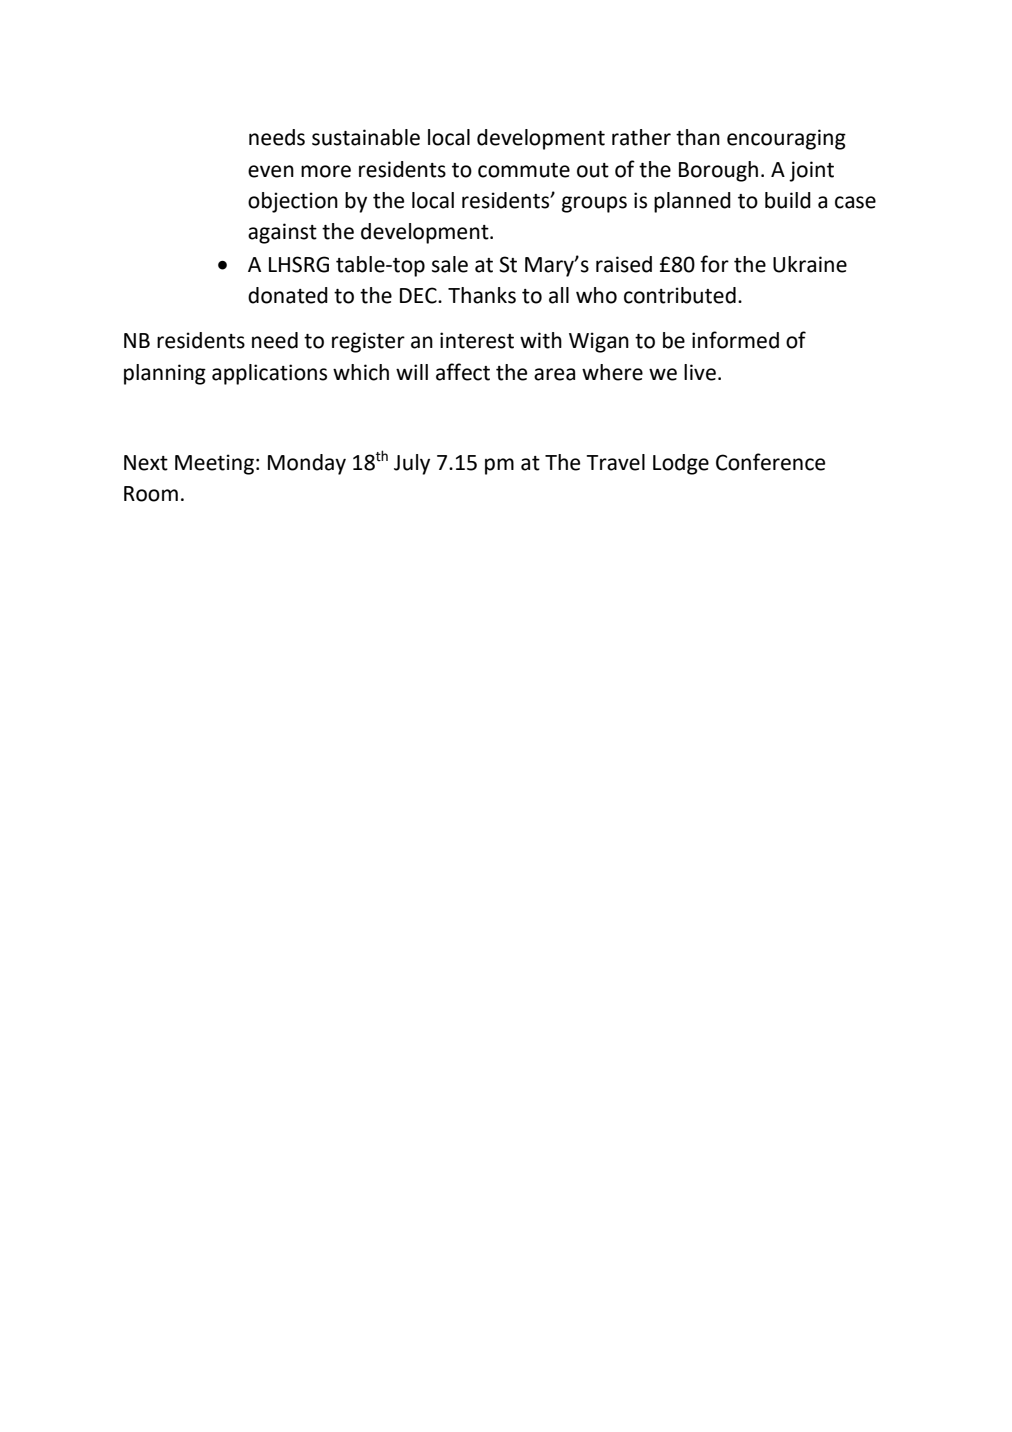 The width and height of the page is (1012, 1432). Describe the element at coordinates (282, 233) in the page. I see `against` at that location.
